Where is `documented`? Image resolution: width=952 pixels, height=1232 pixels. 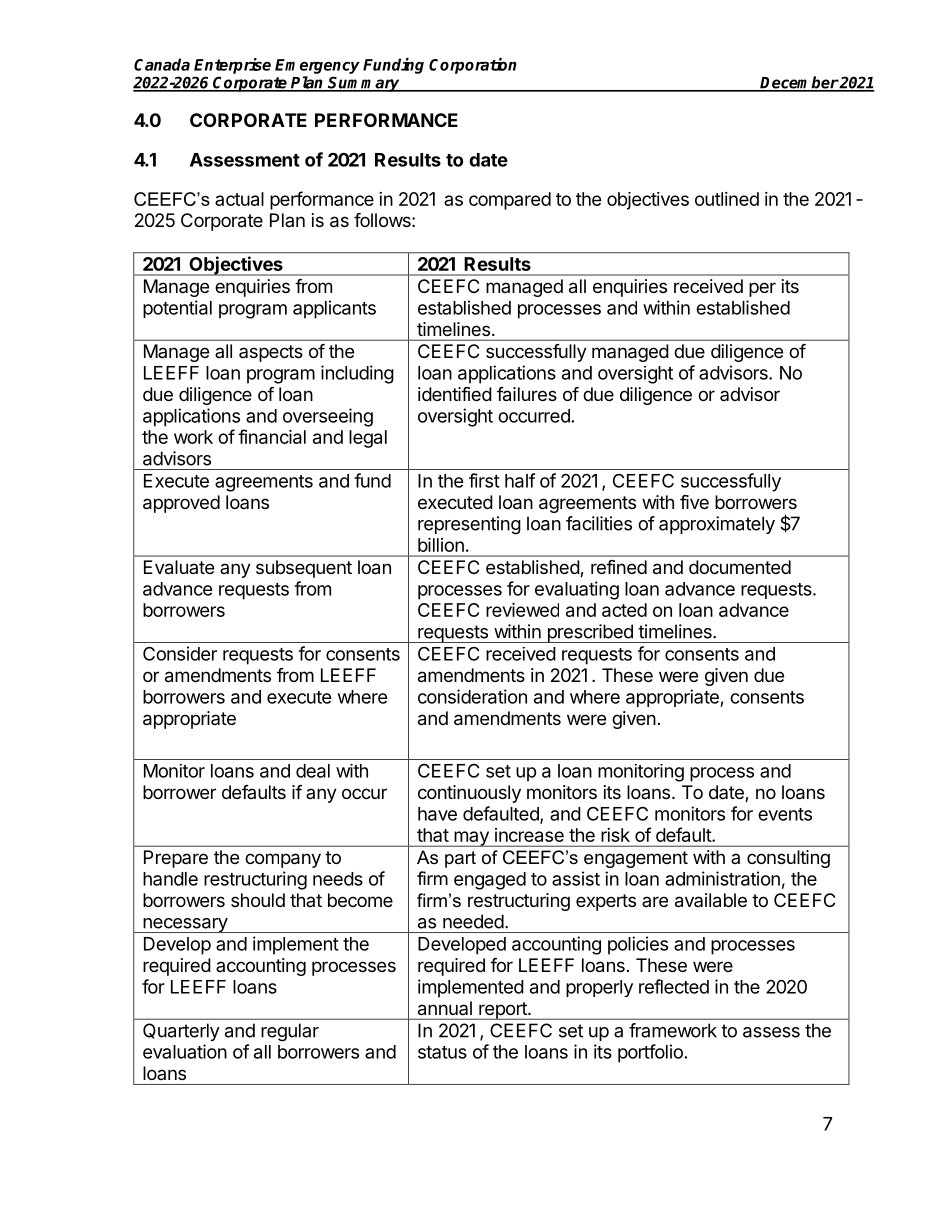 documented is located at coordinates (740, 567).
